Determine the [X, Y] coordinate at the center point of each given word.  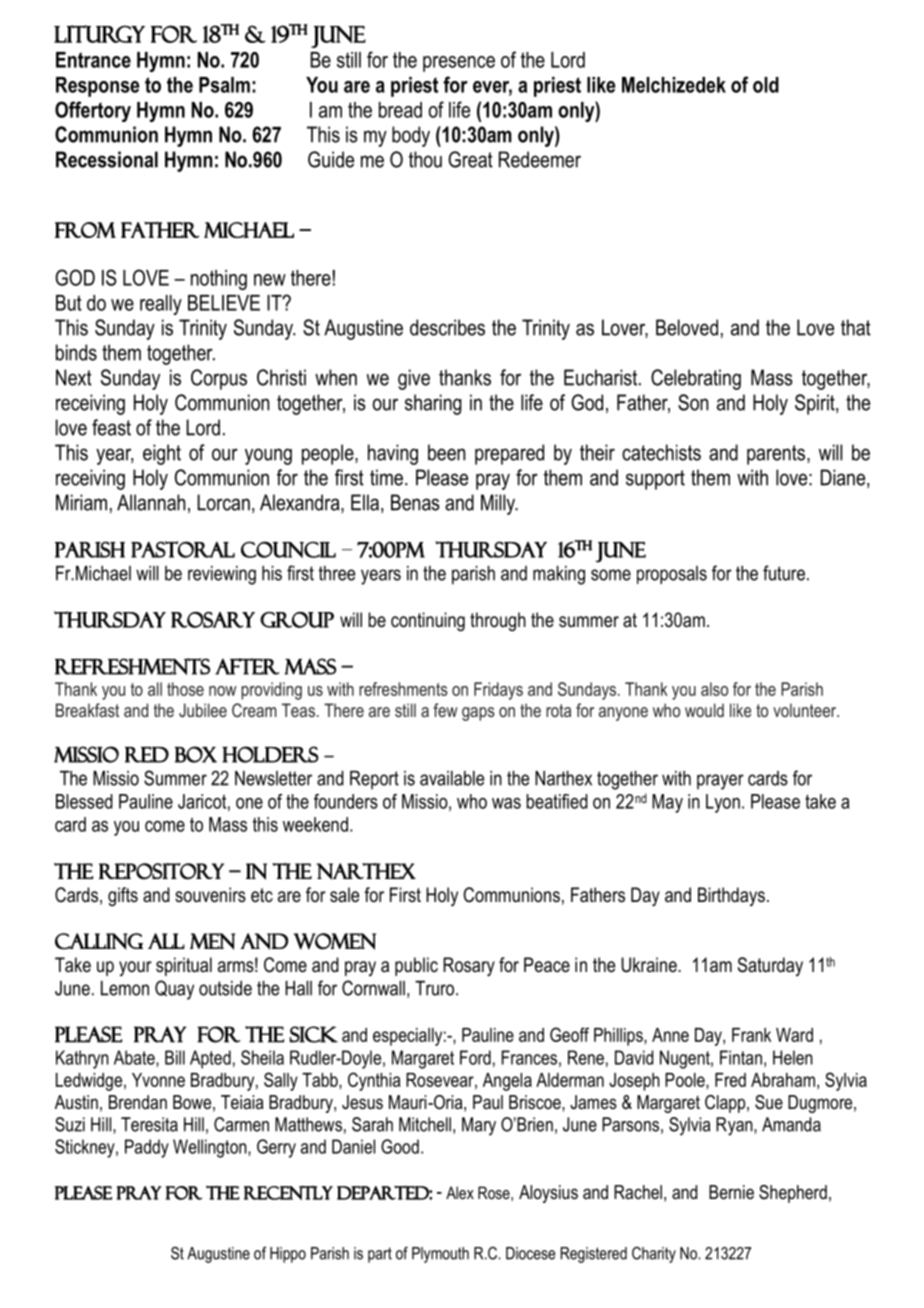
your [135, 968]
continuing [428, 622]
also [714, 689]
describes [447, 327]
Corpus [219, 379]
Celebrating [696, 379]
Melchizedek [674, 85]
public [416, 966]
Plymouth [440, 1255]
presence [459, 64]
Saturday [770, 966]
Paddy [147, 1148]
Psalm [224, 85]
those [185, 689]
